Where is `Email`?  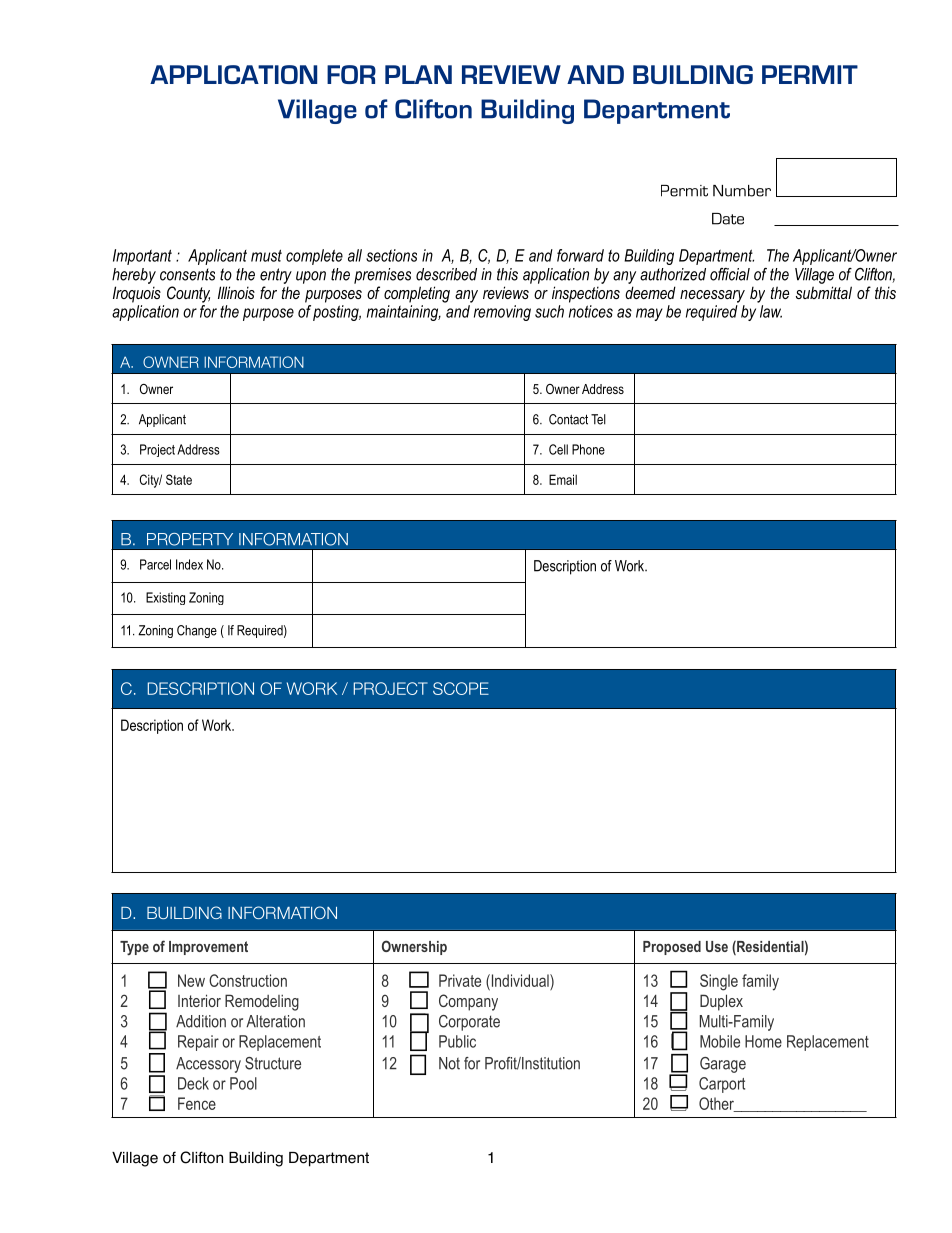
Email is located at coordinates (563, 479).
